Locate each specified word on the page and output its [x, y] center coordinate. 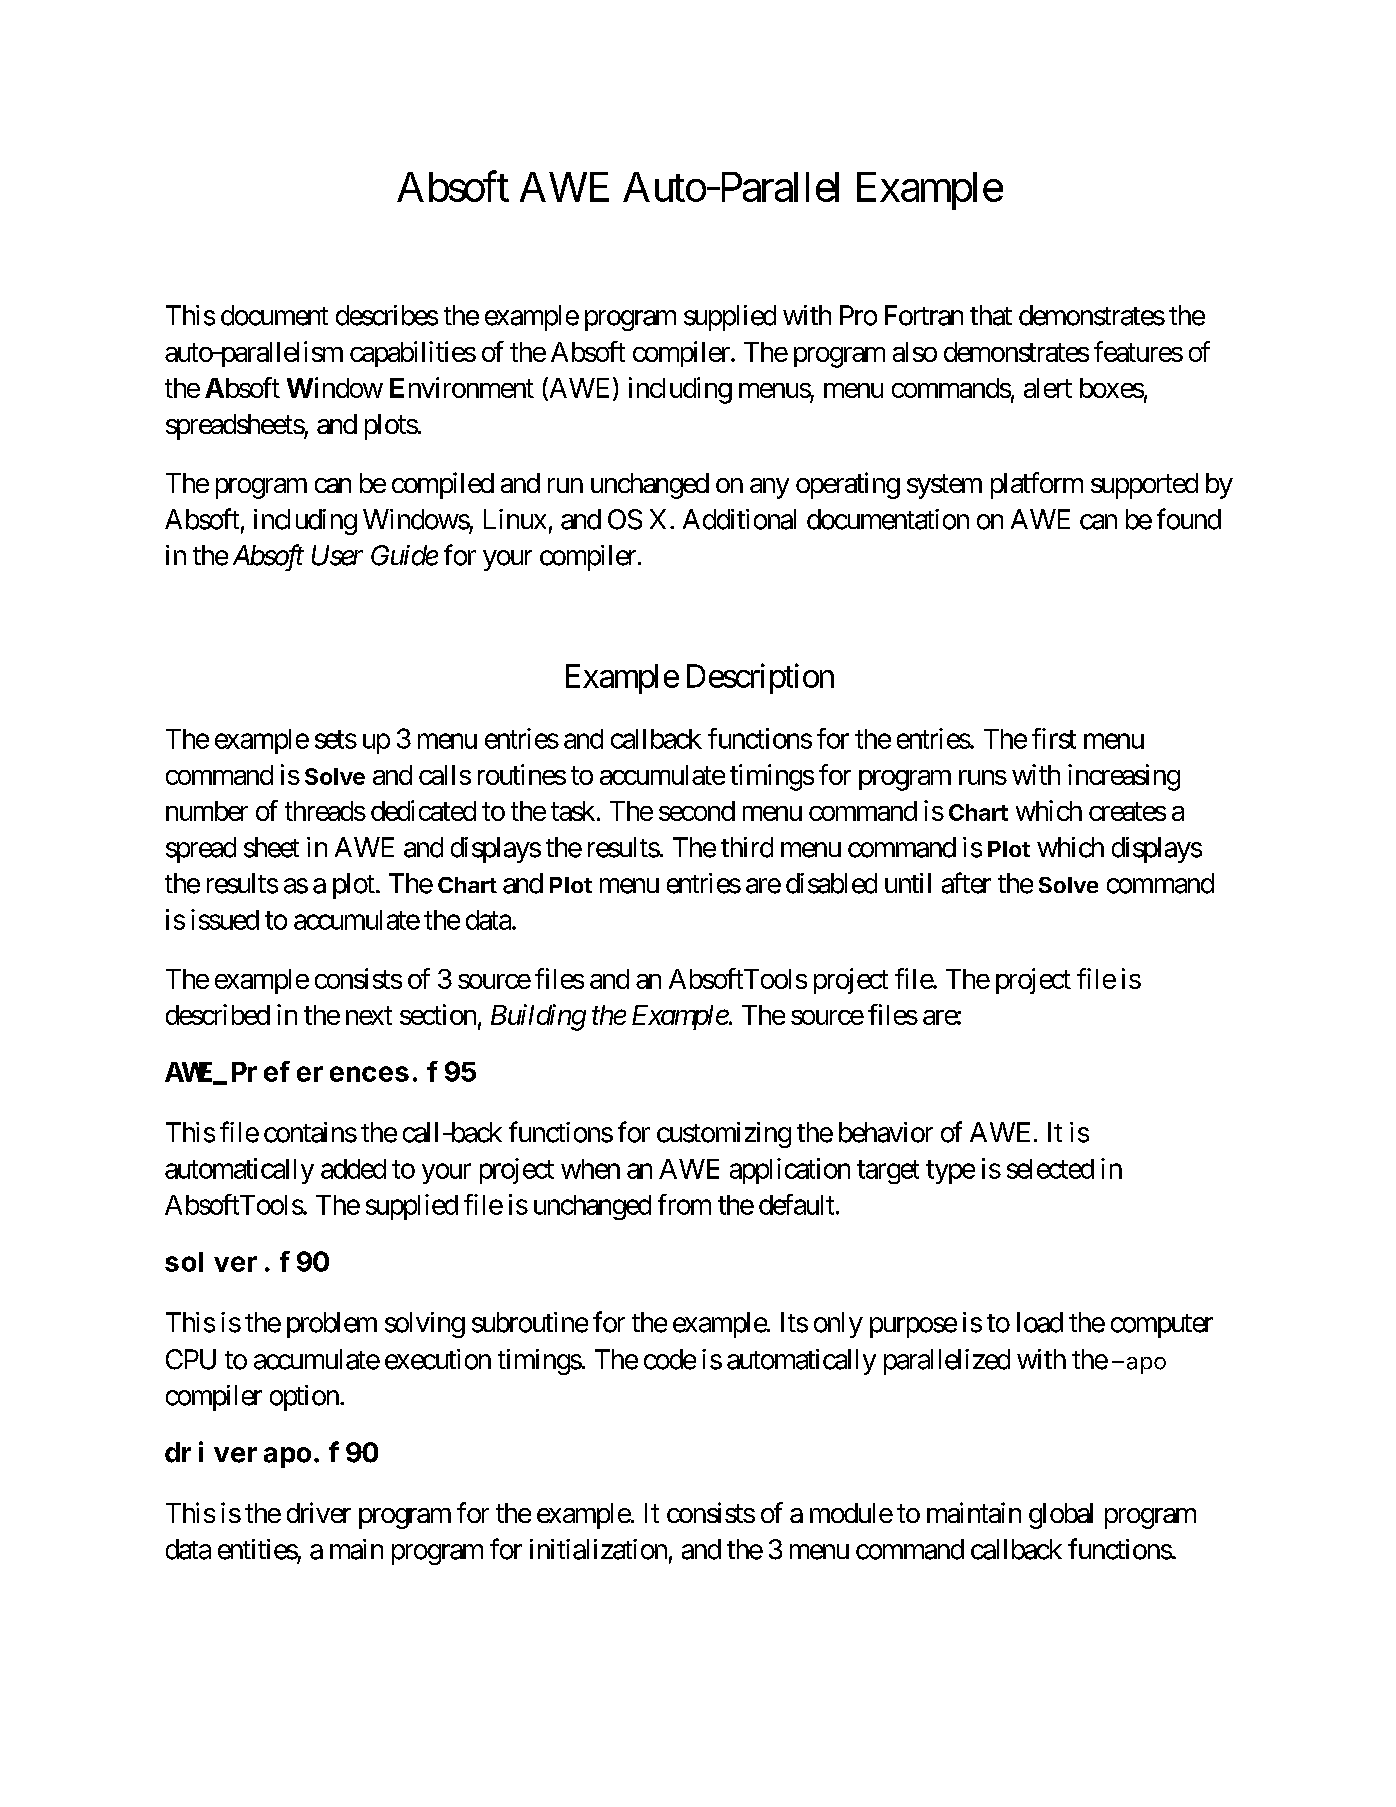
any [769, 488]
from [684, 1204]
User [337, 555]
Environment [462, 387]
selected [1050, 1169]
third [747, 847]
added [353, 1169]
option [304, 1398]
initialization [598, 1549]
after [966, 883]
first [1054, 738]
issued [225, 919]
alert [1048, 388]
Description [760, 678]
